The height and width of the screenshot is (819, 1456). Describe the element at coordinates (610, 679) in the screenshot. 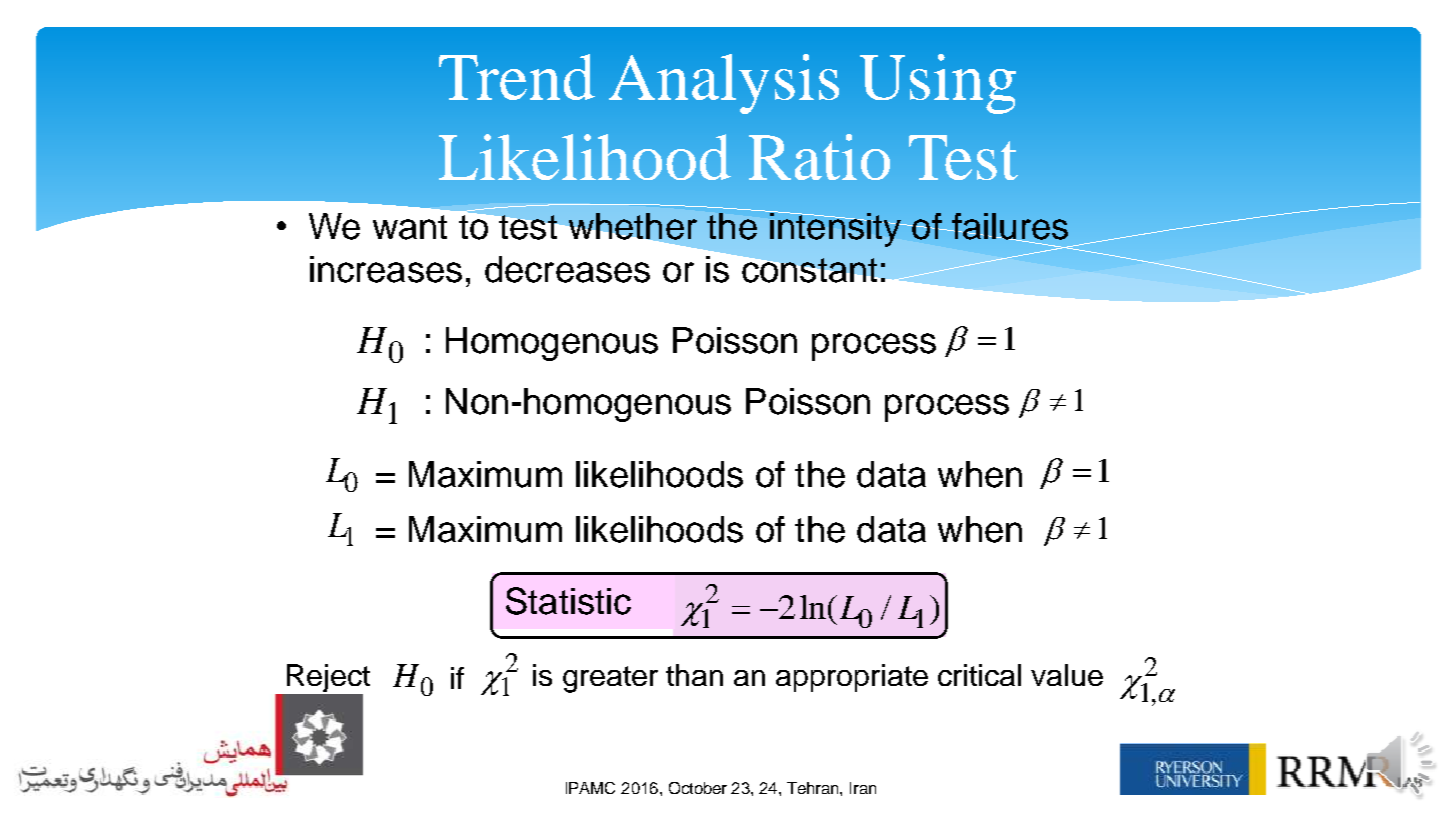

I see `greater` at that location.
